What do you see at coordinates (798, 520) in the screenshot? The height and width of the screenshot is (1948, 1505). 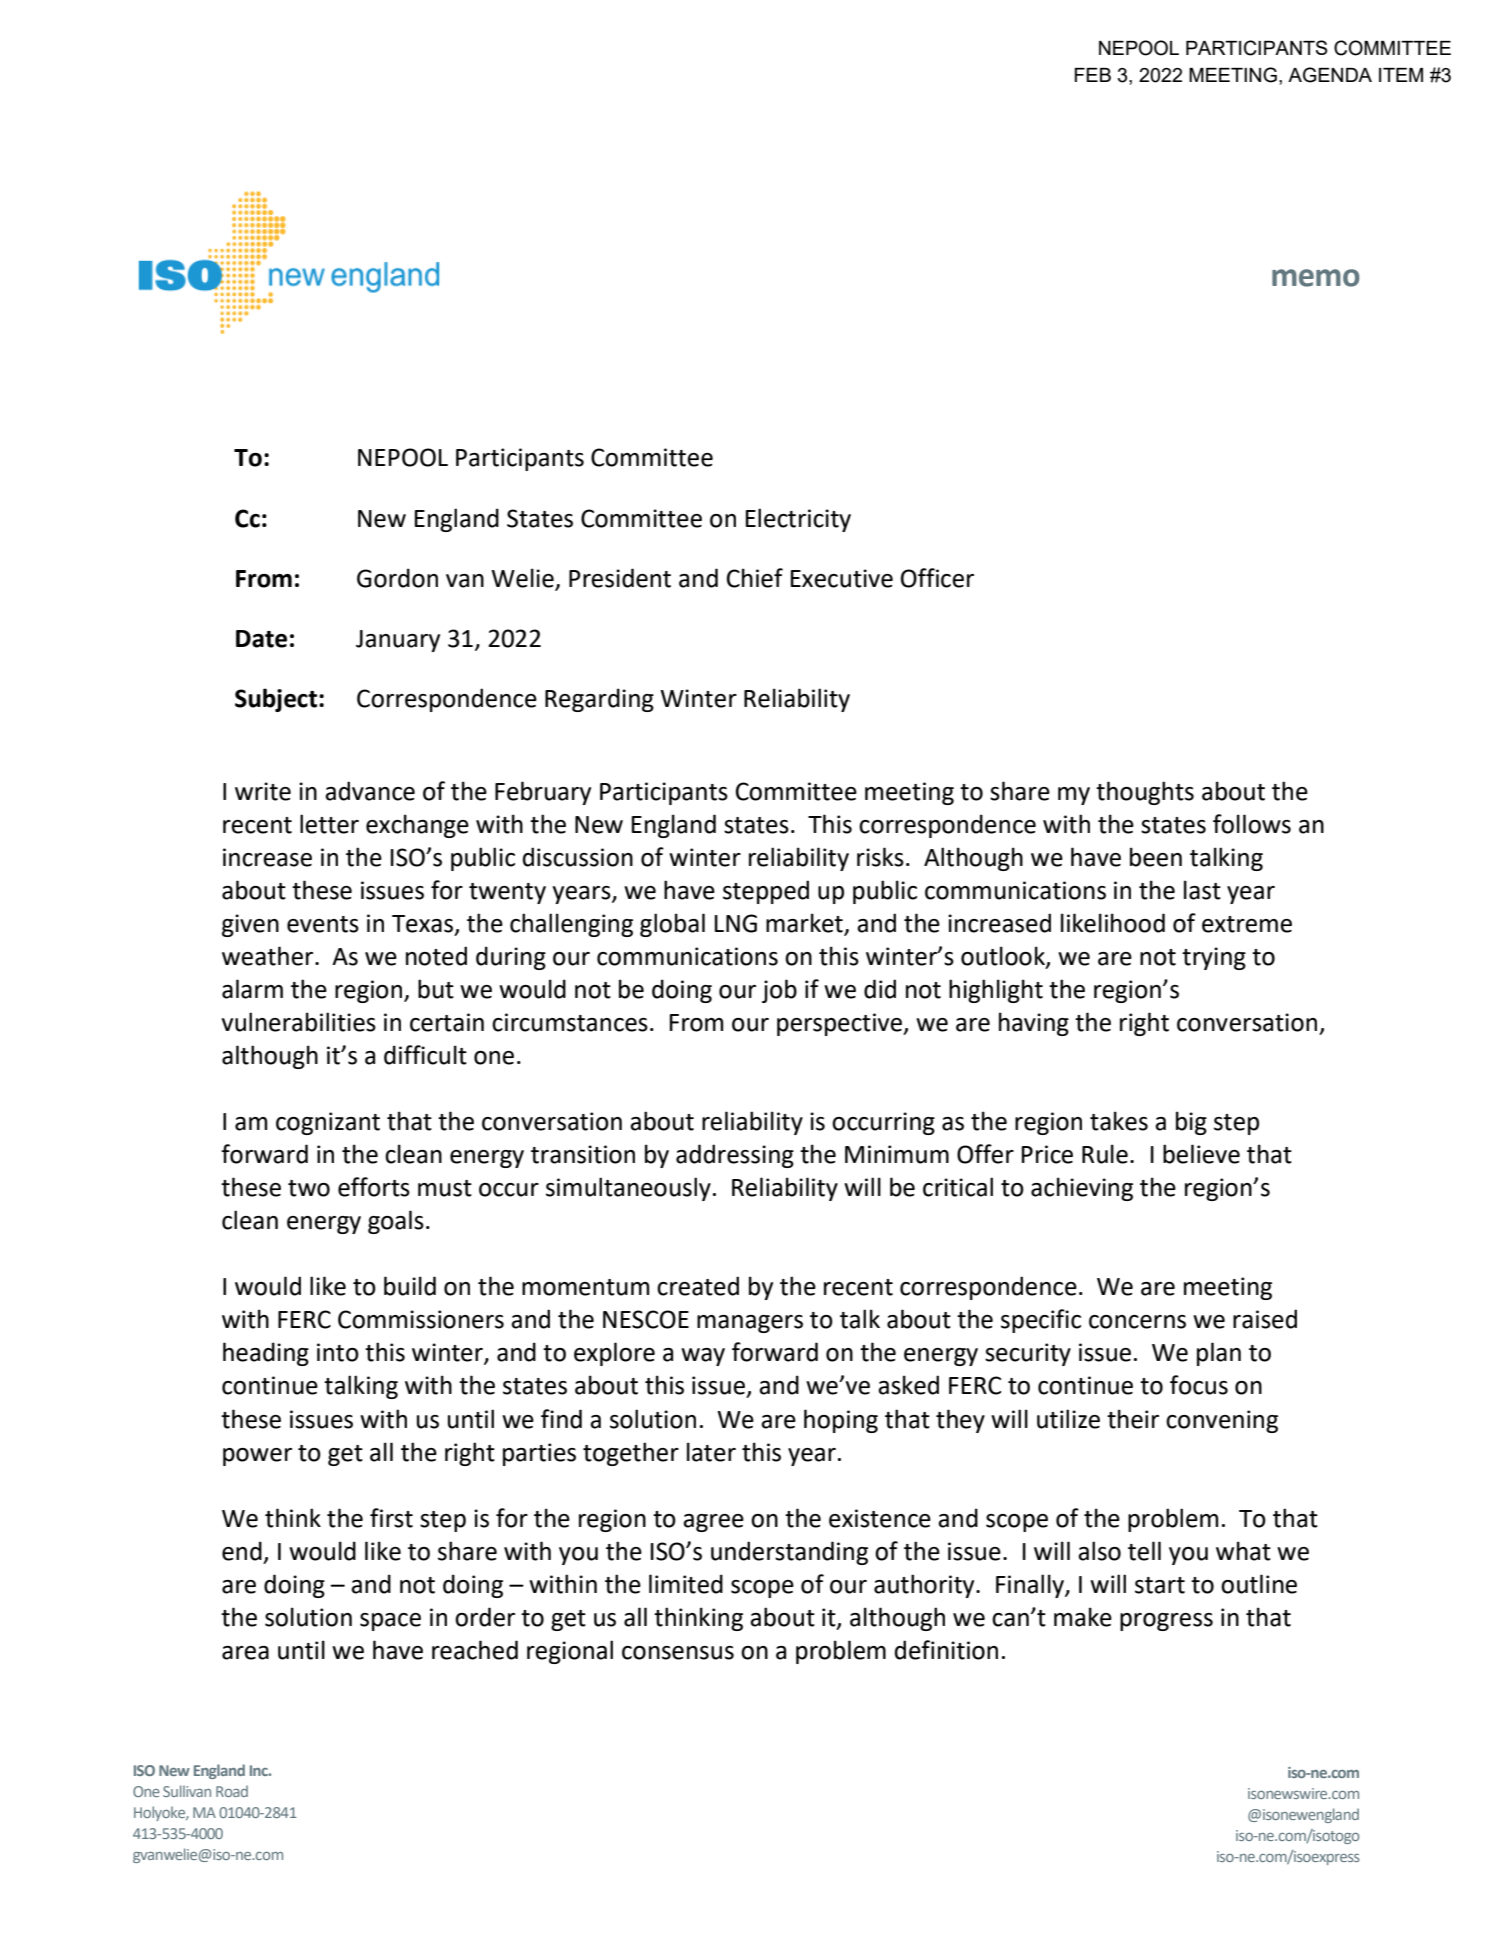 I see `Electricity` at bounding box center [798, 520].
